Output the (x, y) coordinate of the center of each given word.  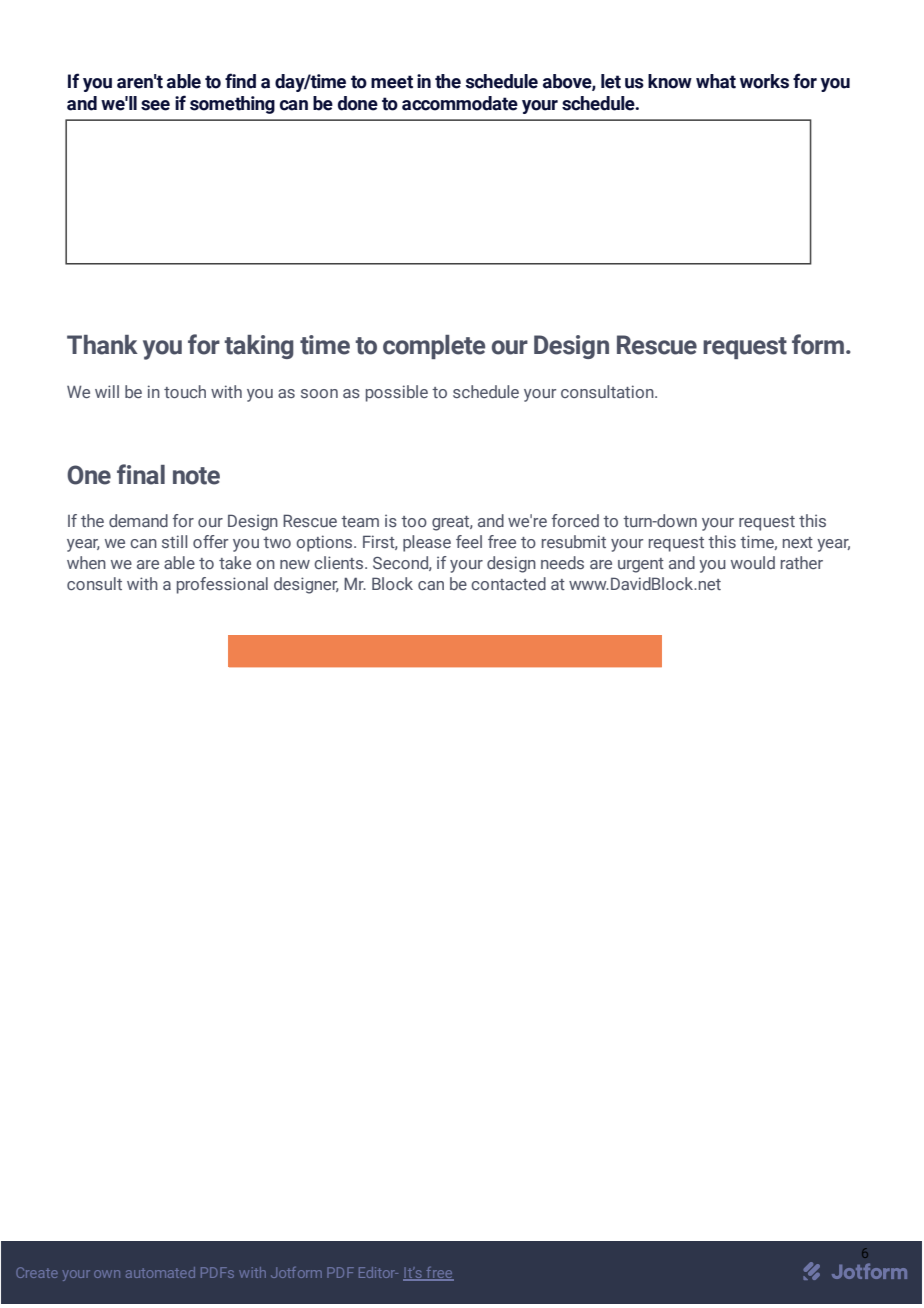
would (753, 562)
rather (802, 562)
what (716, 81)
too (414, 521)
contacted (508, 583)
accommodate (460, 103)
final (141, 474)
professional (222, 585)
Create (37, 1272)
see (155, 105)
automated (160, 1272)
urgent (641, 565)
